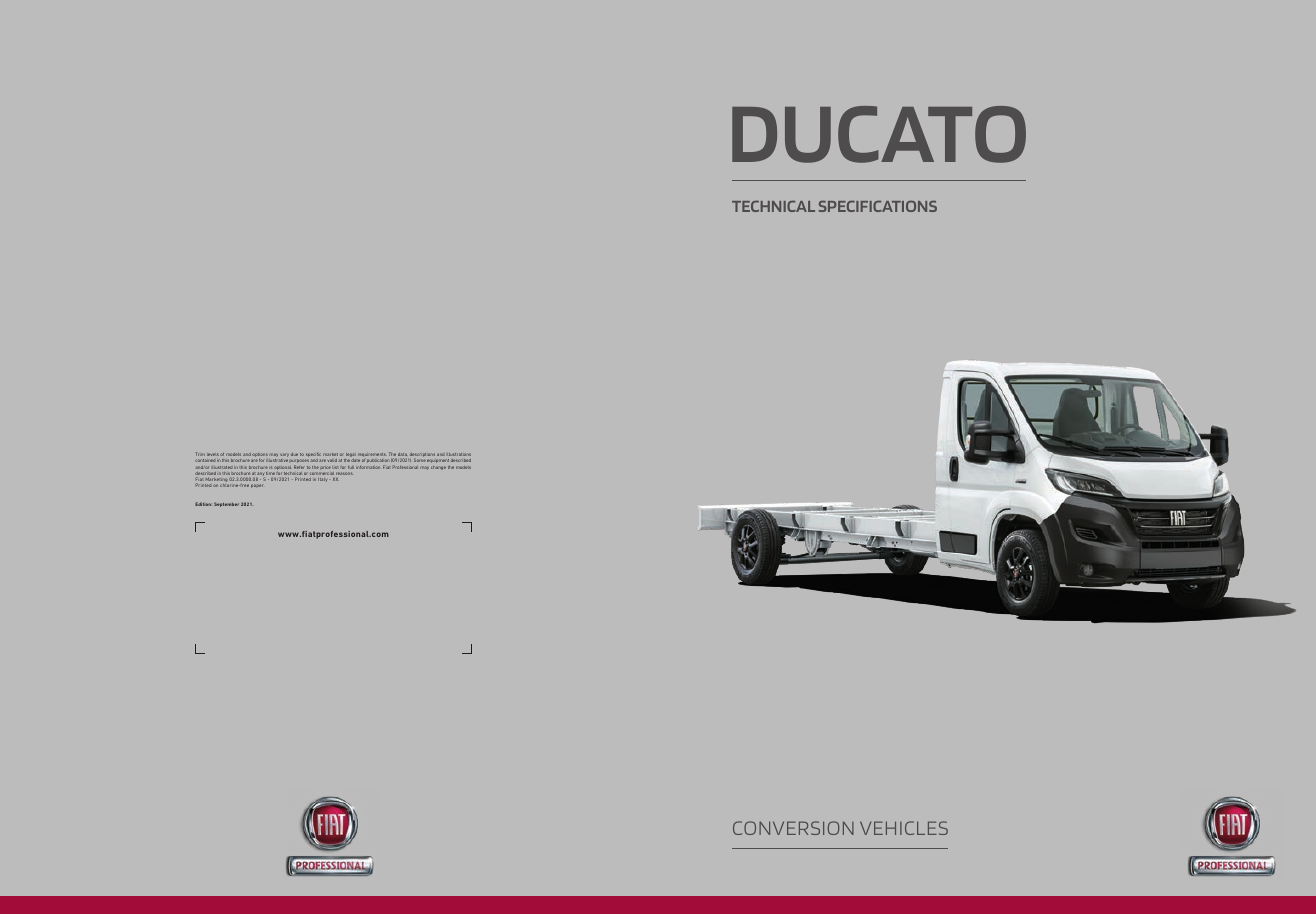 The height and width of the screenshot is (914, 1316). I want to click on reasons, so click(344, 473).
